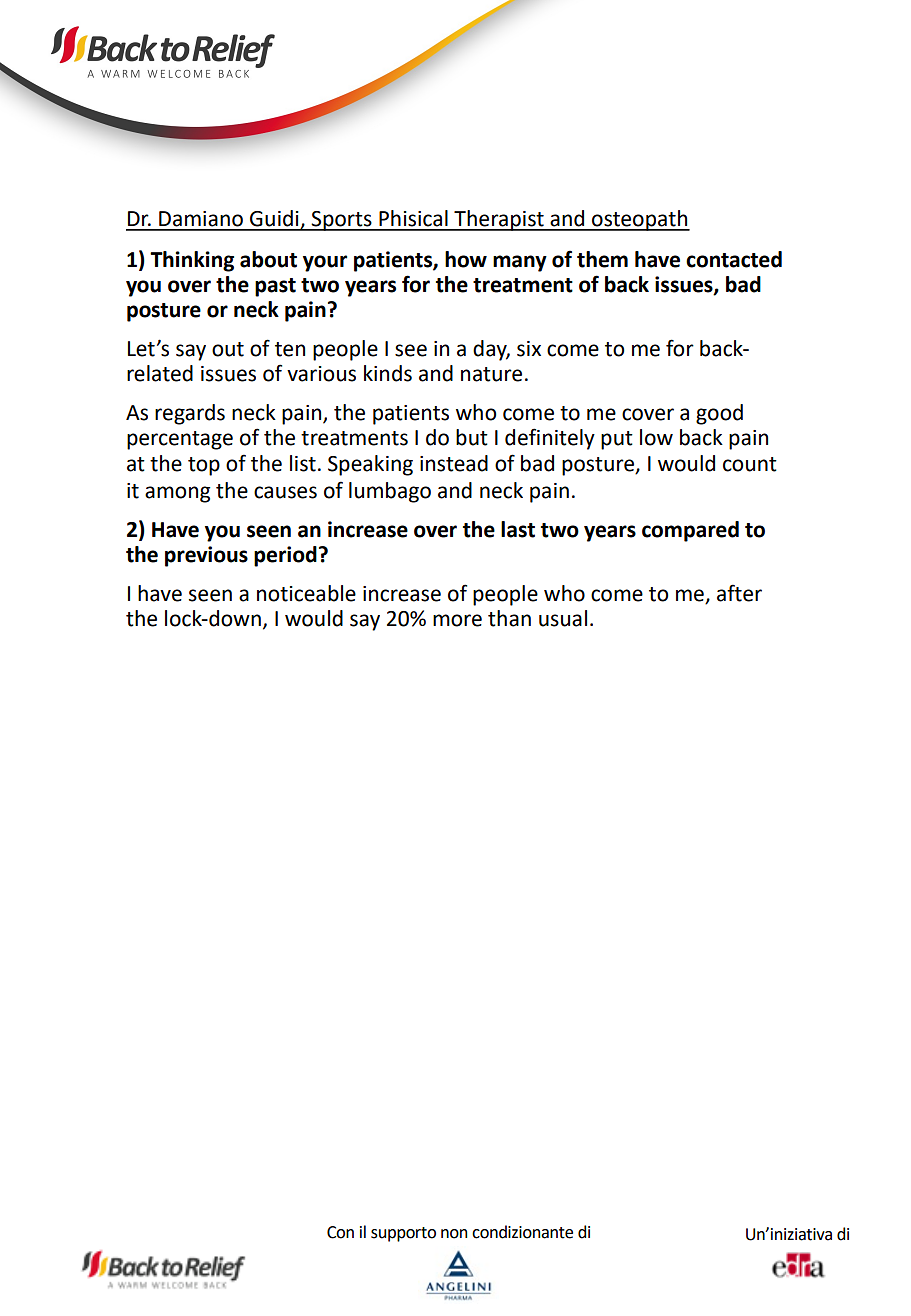  What do you see at coordinates (457, 620) in the document?
I see `more` at bounding box center [457, 620].
